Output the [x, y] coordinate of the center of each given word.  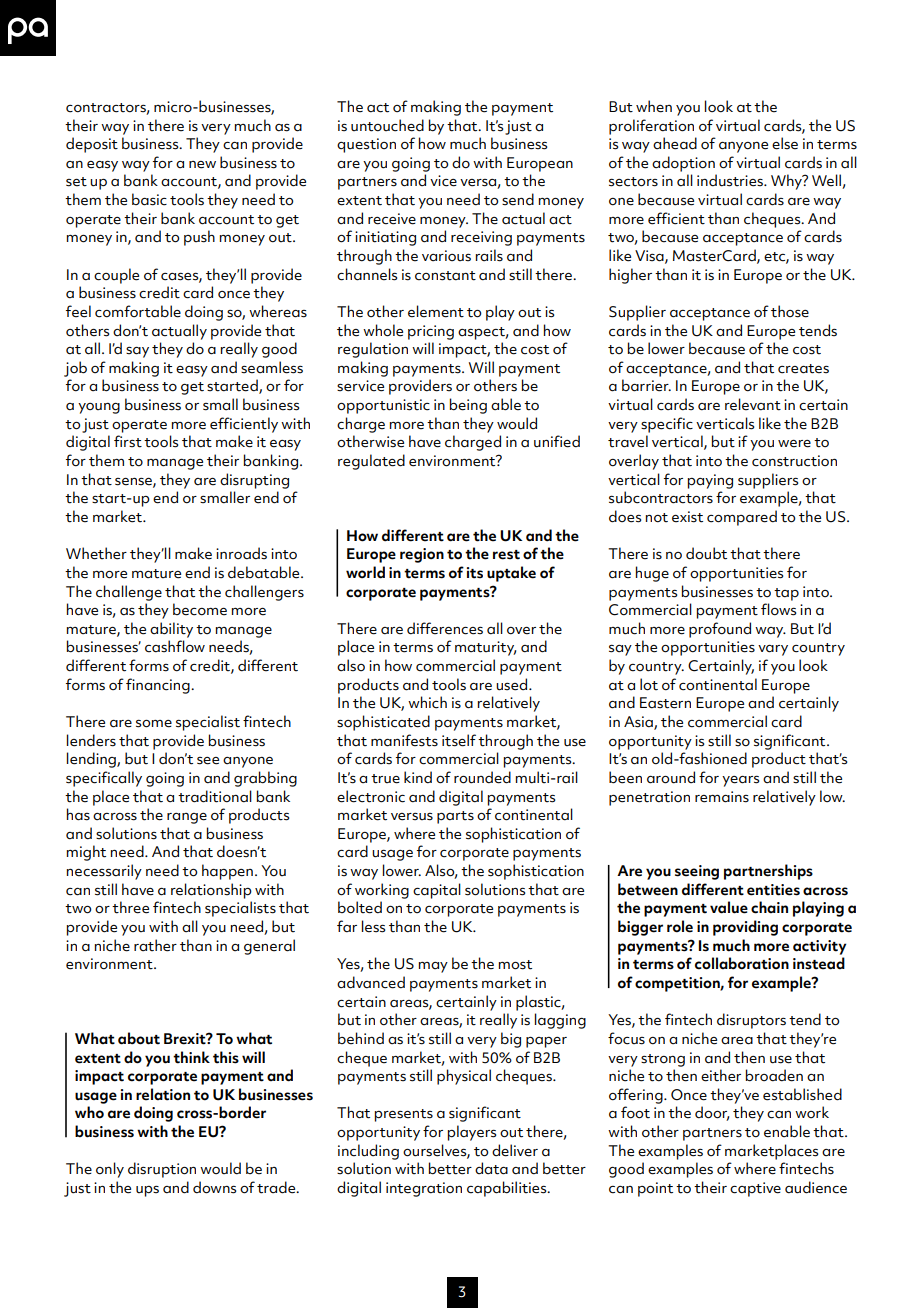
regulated [371, 462]
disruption [162, 1170]
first [128, 441]
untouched [387, 125]
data [491, 1168]
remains [722, 797]
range [187, 818]
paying [710, 481]
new [202, 165]
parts [455, 817]
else [785, 143]
